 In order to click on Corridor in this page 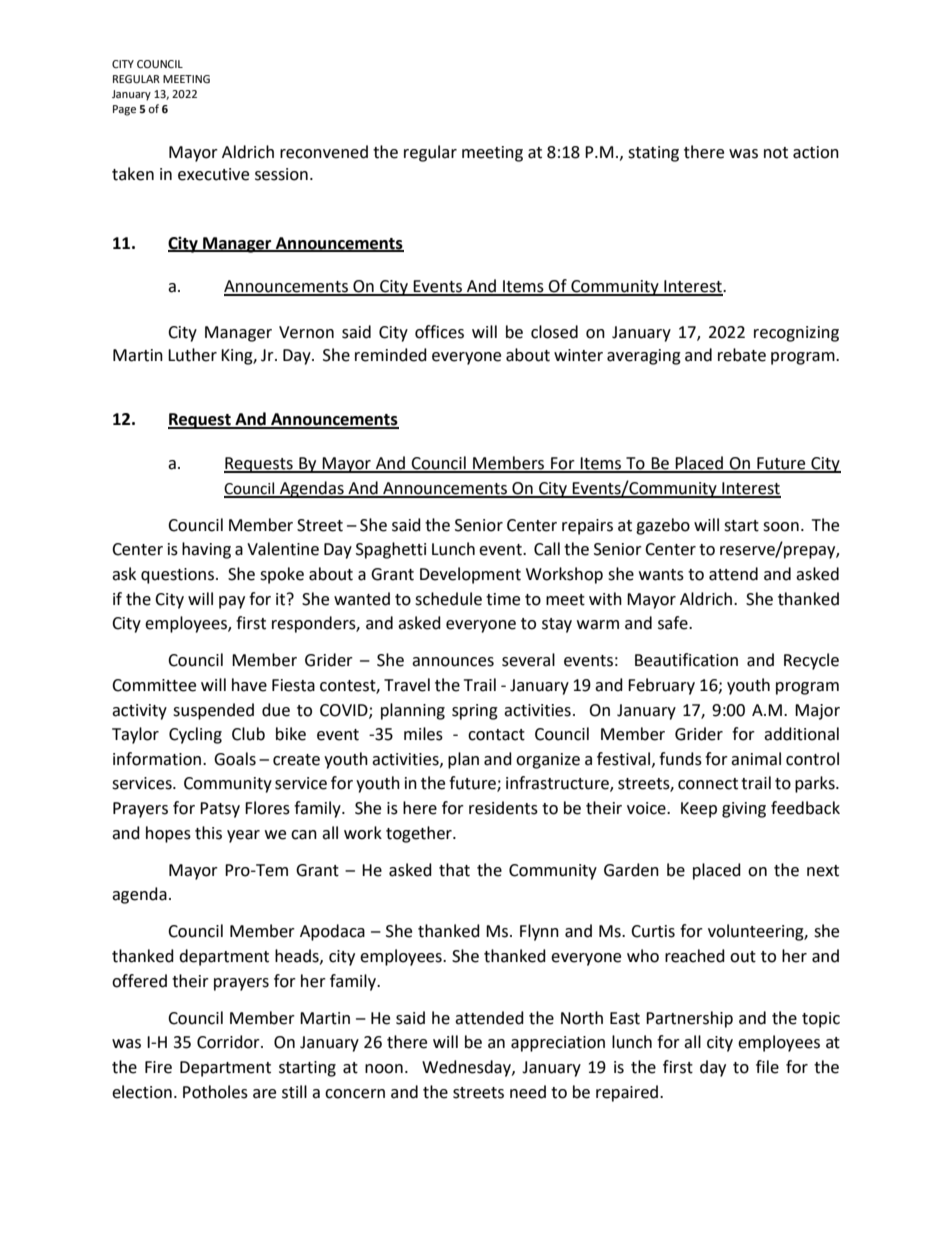, I will do `click(229, 1042)`.
